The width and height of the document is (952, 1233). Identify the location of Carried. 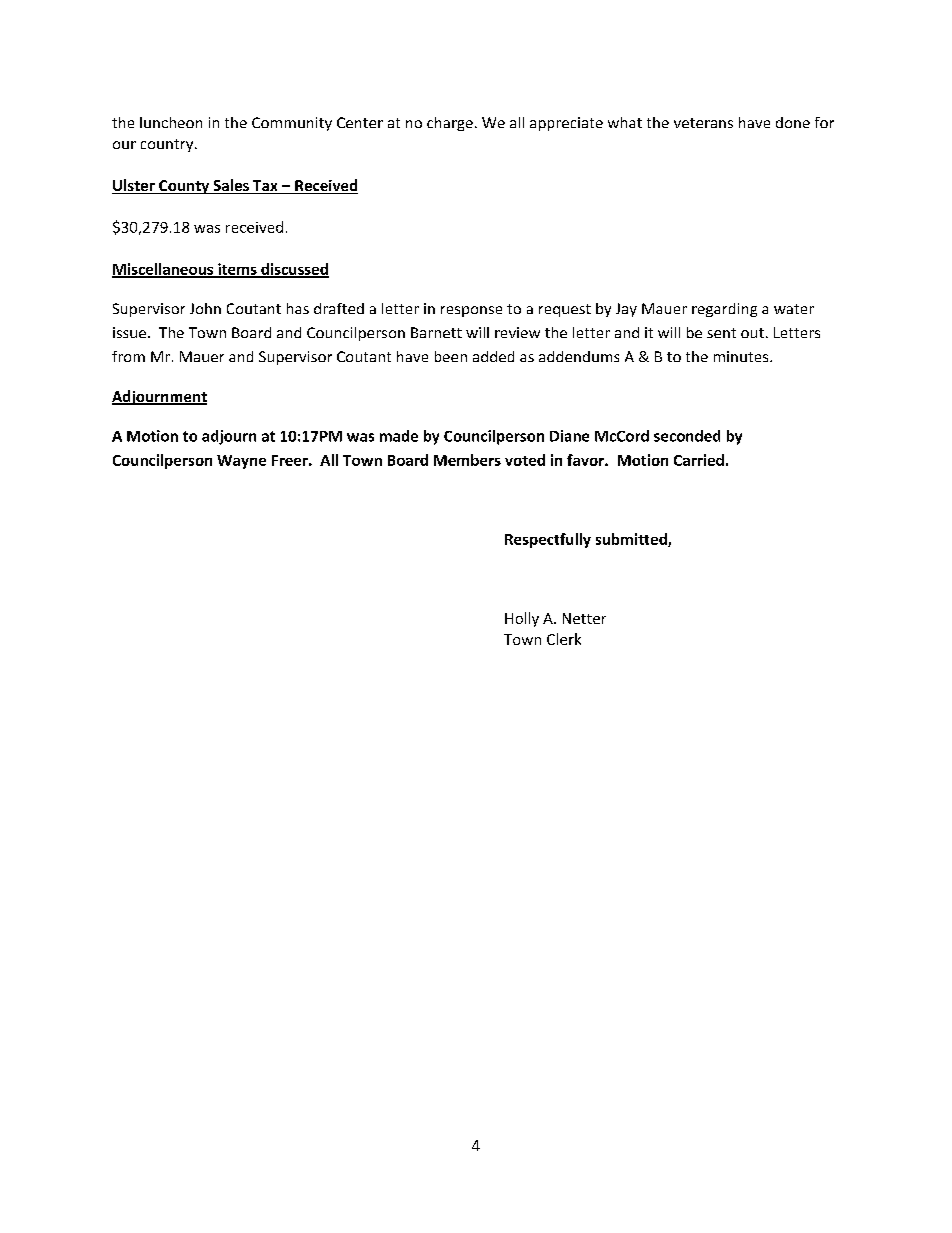
(699, 460).
